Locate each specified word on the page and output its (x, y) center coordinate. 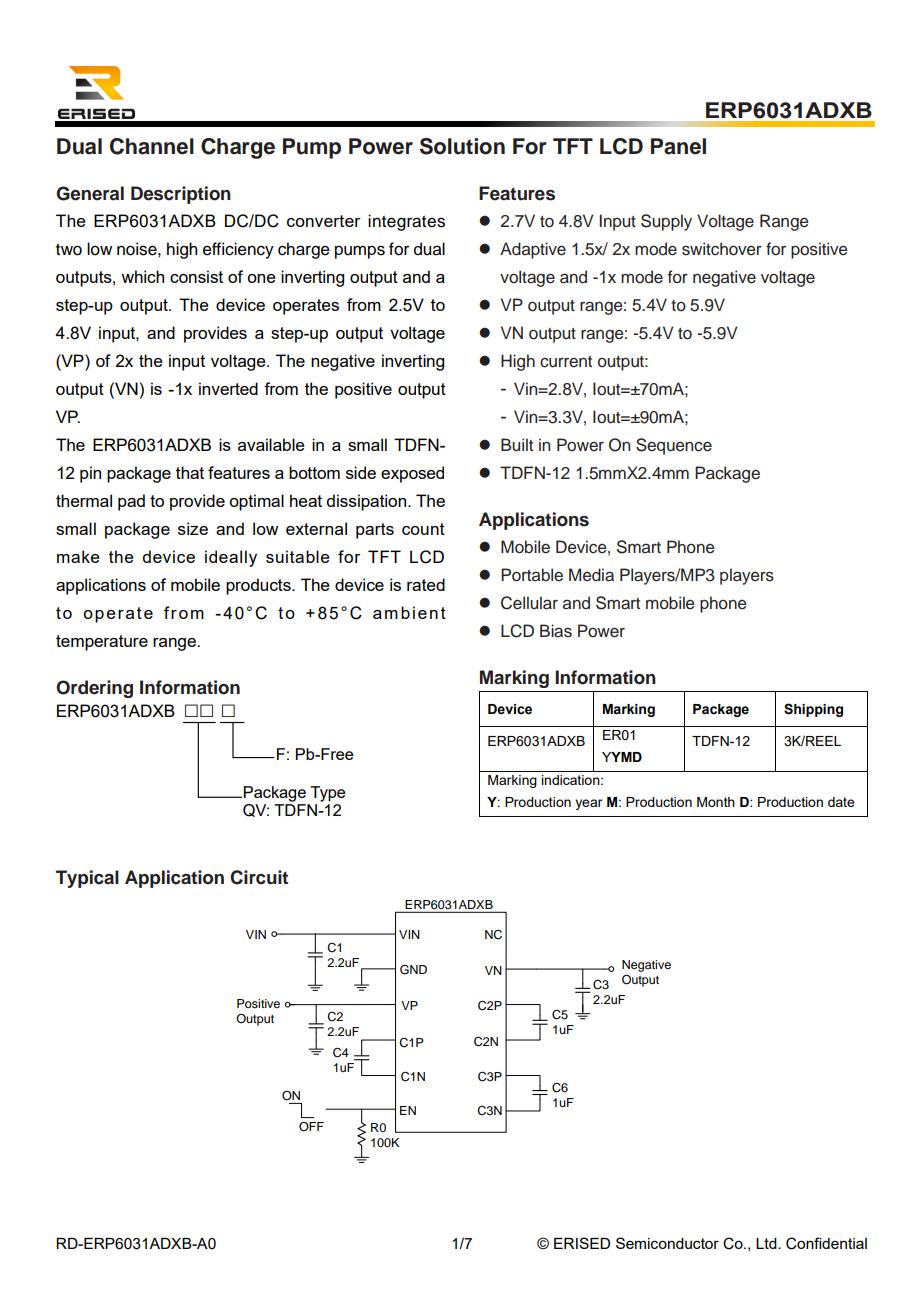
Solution (462, 146)
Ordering (94, 689)
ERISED (582, 1243)
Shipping (813, 710)
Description (181, 195)
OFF (311, 1127)
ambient (409, 612)
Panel (678, 146)
